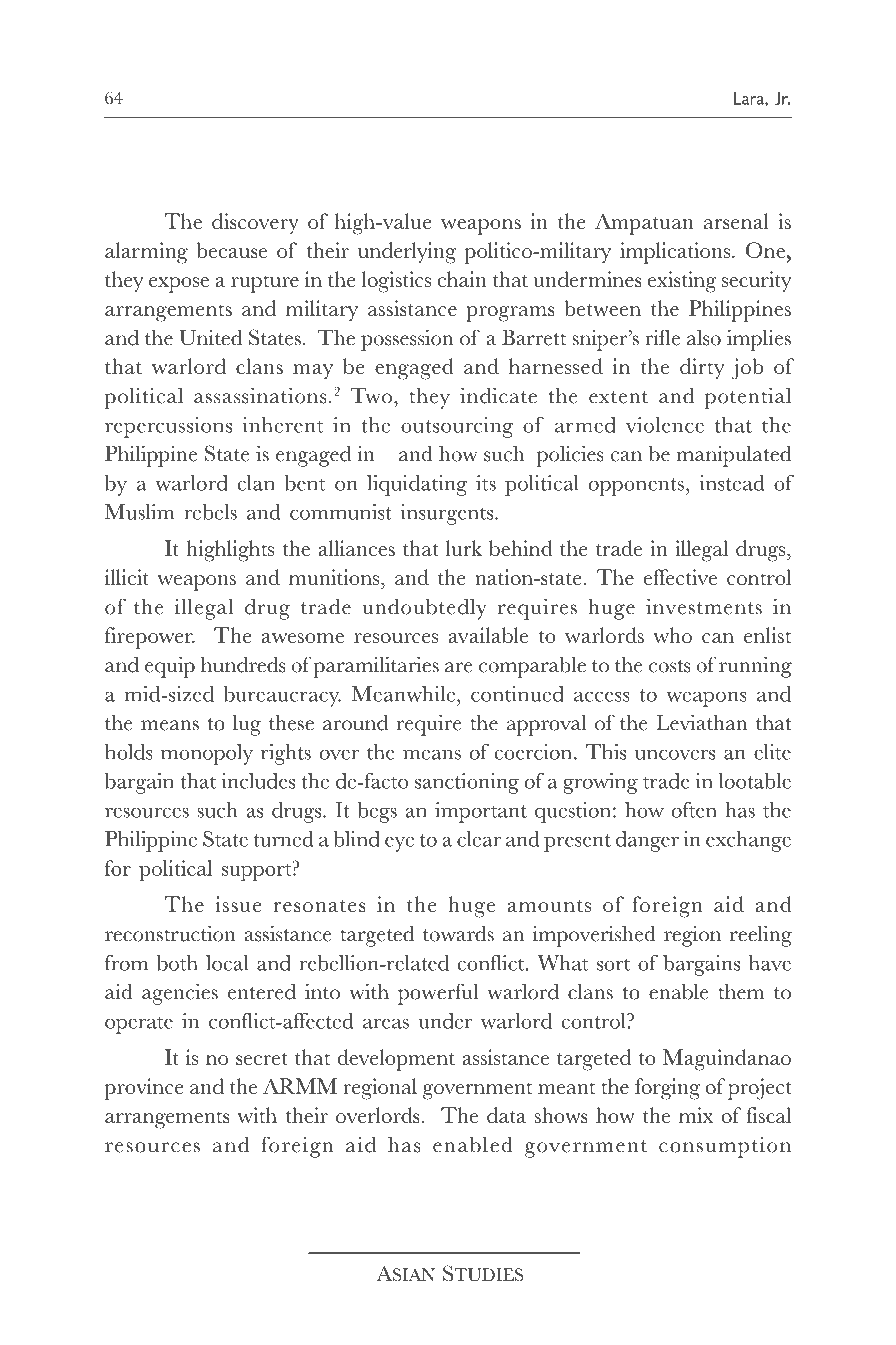 The width and height of the screenshot is (896, 1345). What do you see at coordinates (479, 839) in the screenshot?
I see `clear` at bounding box center [479, 839].
